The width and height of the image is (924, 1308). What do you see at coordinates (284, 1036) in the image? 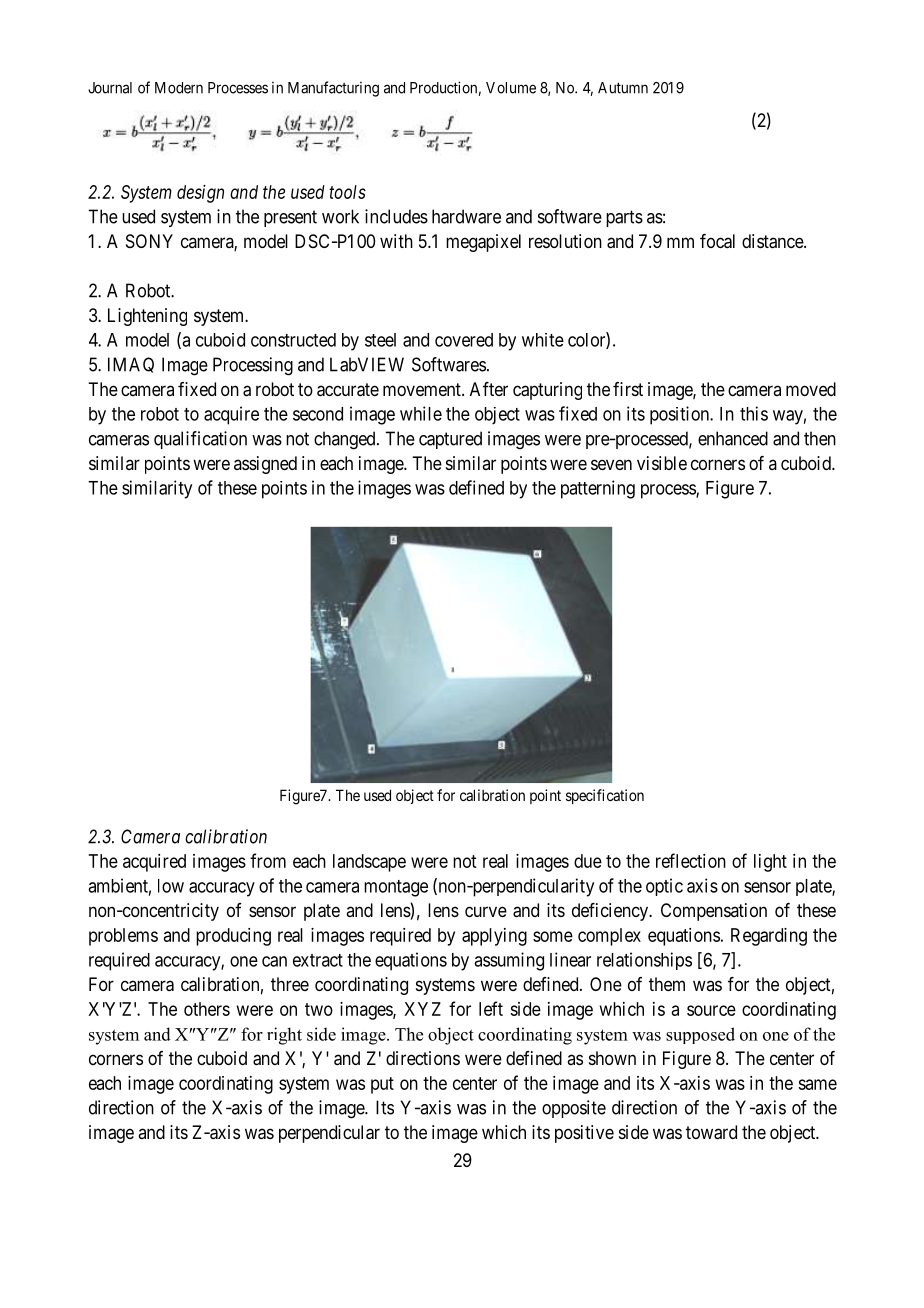
I see `right` at bounding box center [284, 1036].
